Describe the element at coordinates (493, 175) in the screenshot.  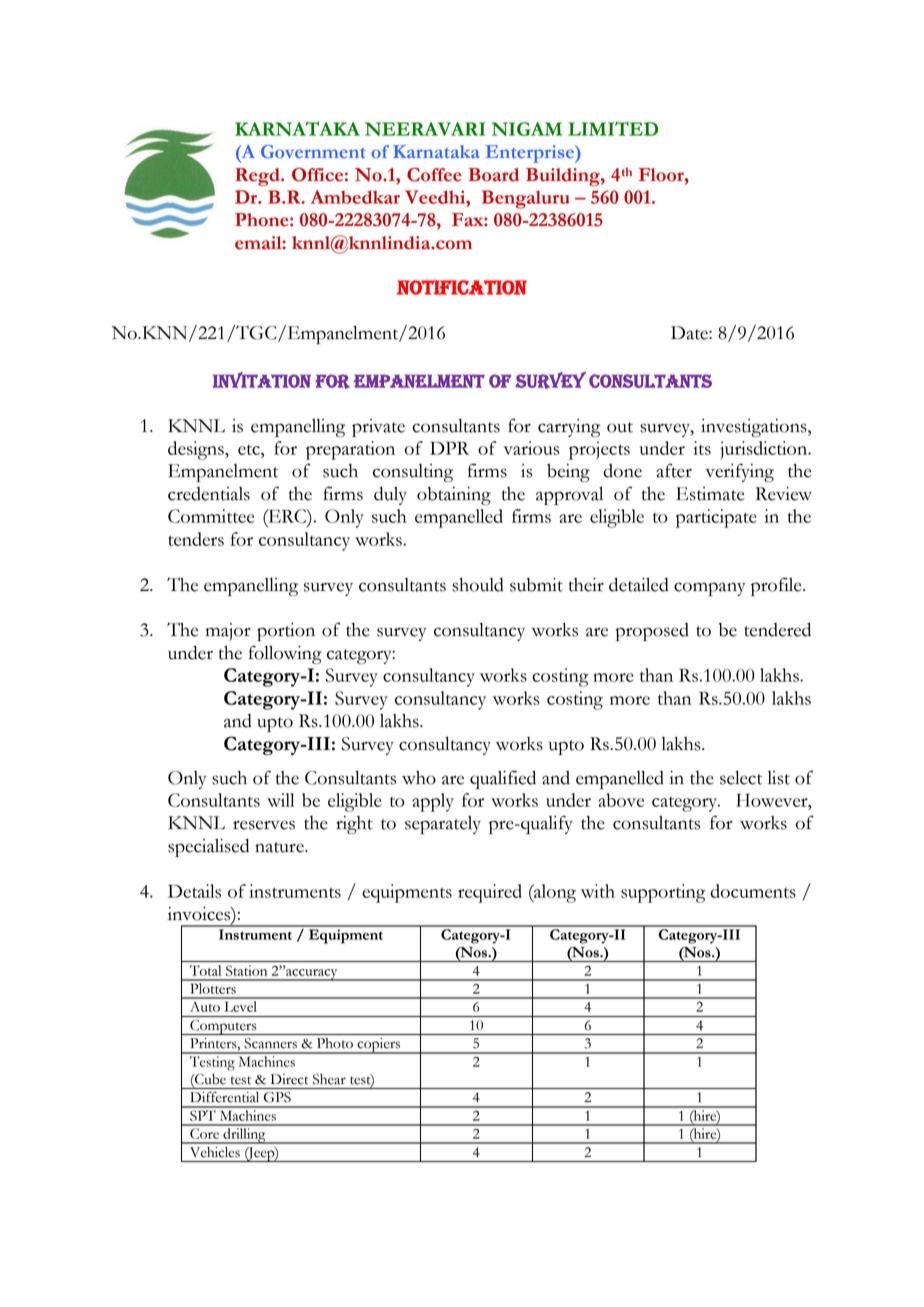
I see `Board` at that location.
